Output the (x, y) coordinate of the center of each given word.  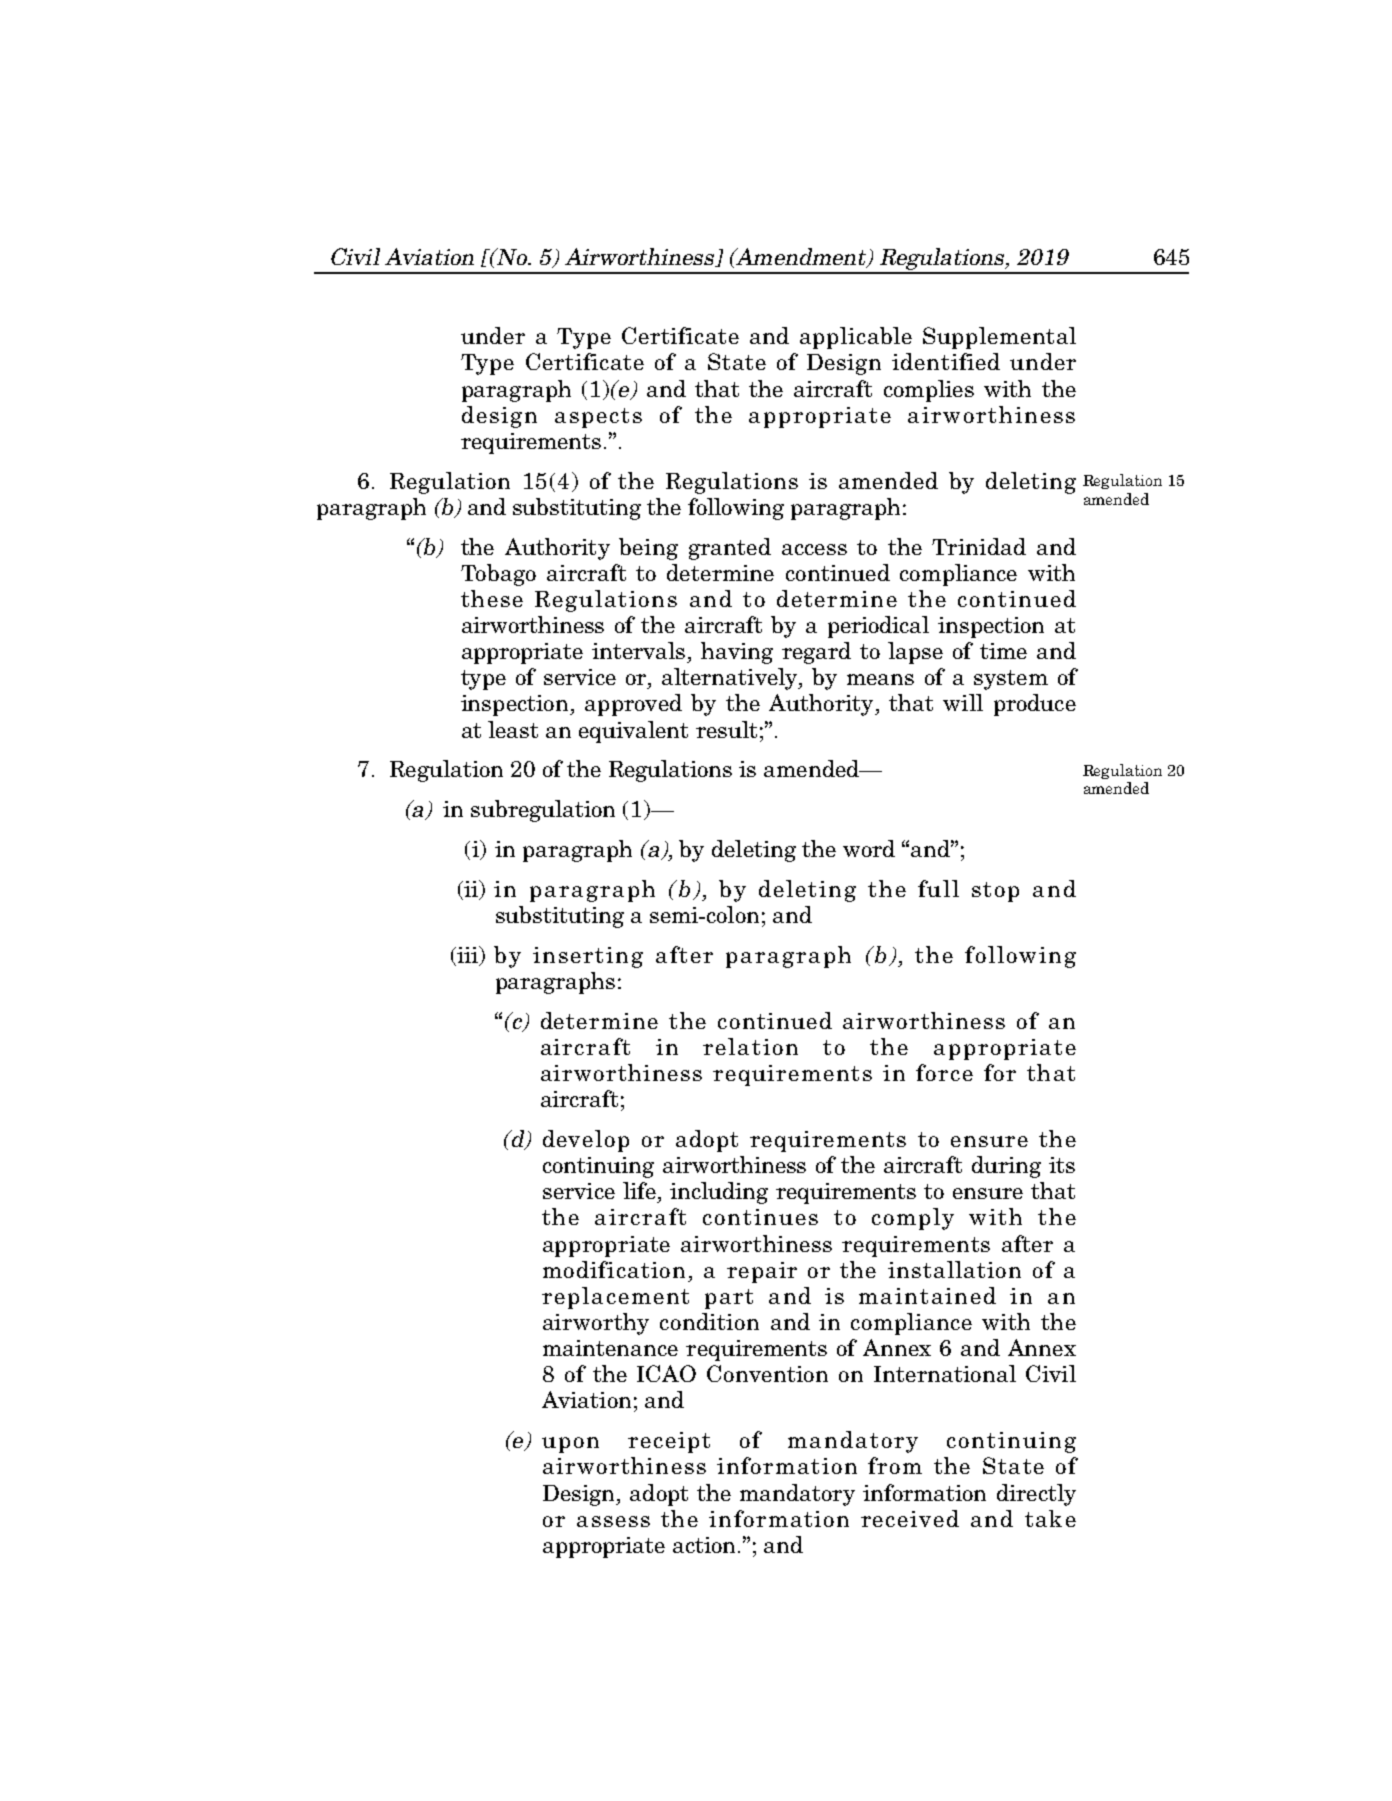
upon (570, 1445)
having (737, 653)
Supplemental (999, 338)
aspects (598, 418)
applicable (856, 338)
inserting (588, 957)
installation (954, 1269)
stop (995, 892)
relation (750, 1046)
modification (614, 1269)
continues (760, 1217)
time (1003, 651)
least (513, 729)
